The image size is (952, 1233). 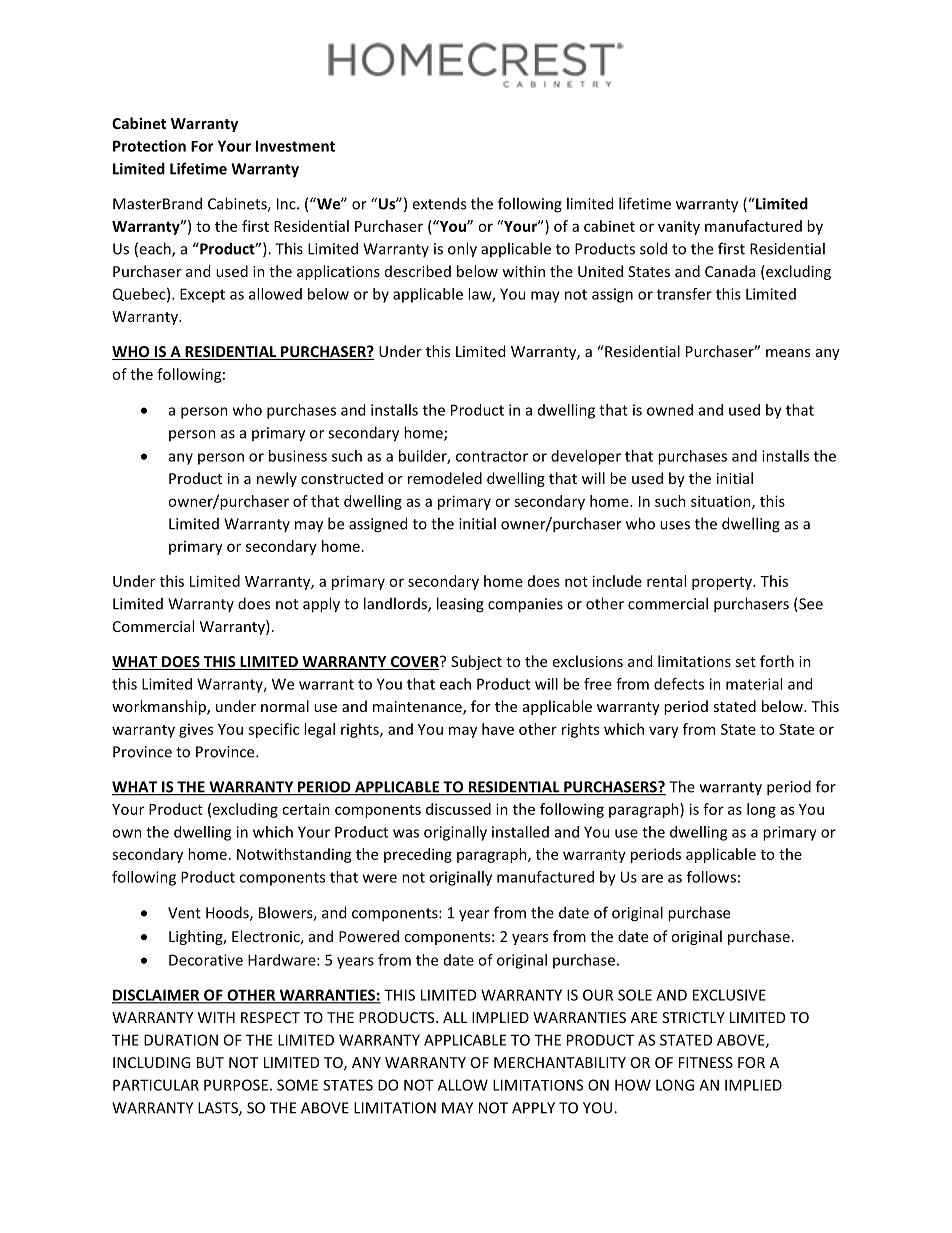 What do you see at coordinates (306, 809) in the screenshot?
I see `certain` at bounding box center [306, 809].
